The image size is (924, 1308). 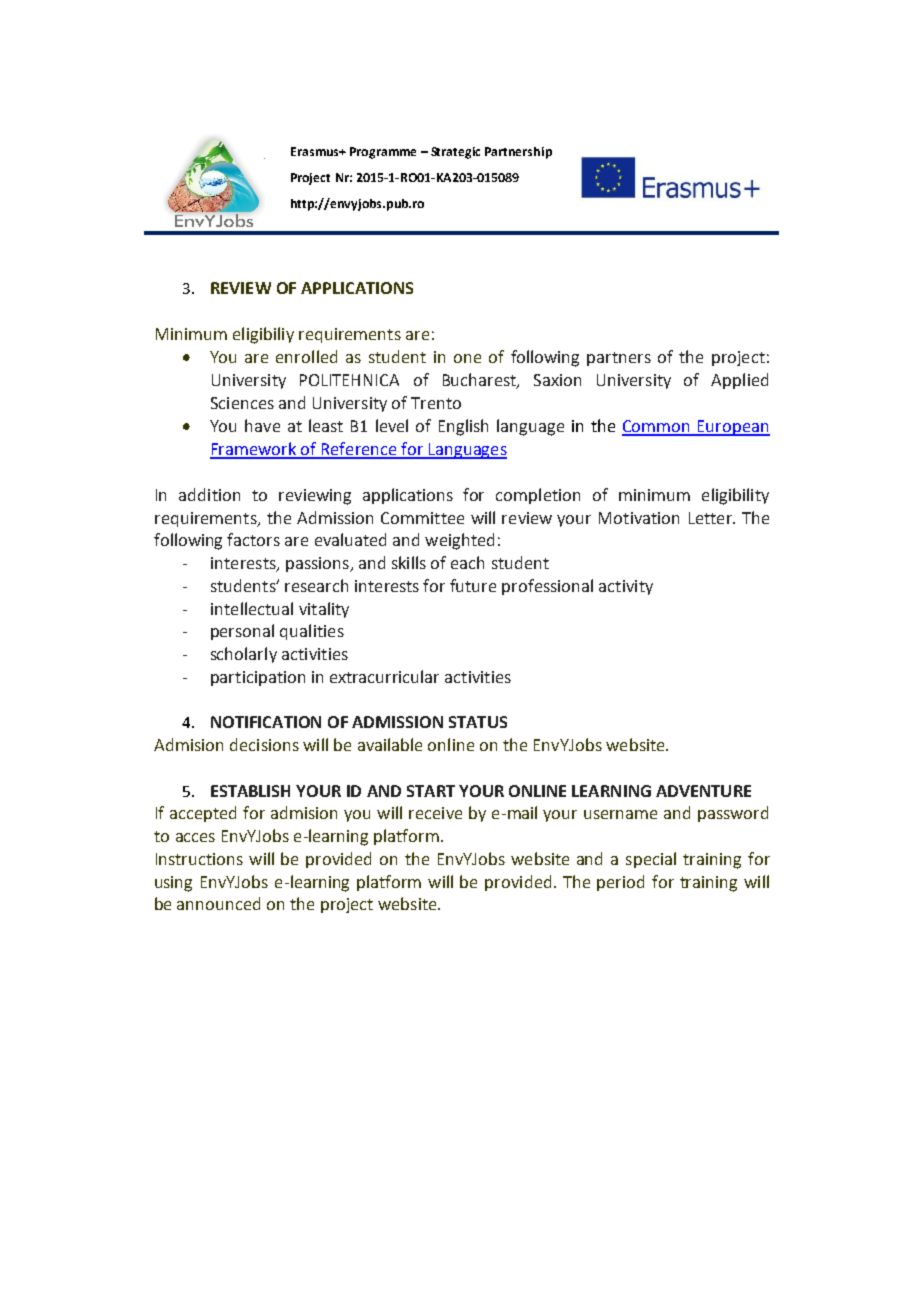 I want to click on Erasmus, so click(x=316, y=151).
